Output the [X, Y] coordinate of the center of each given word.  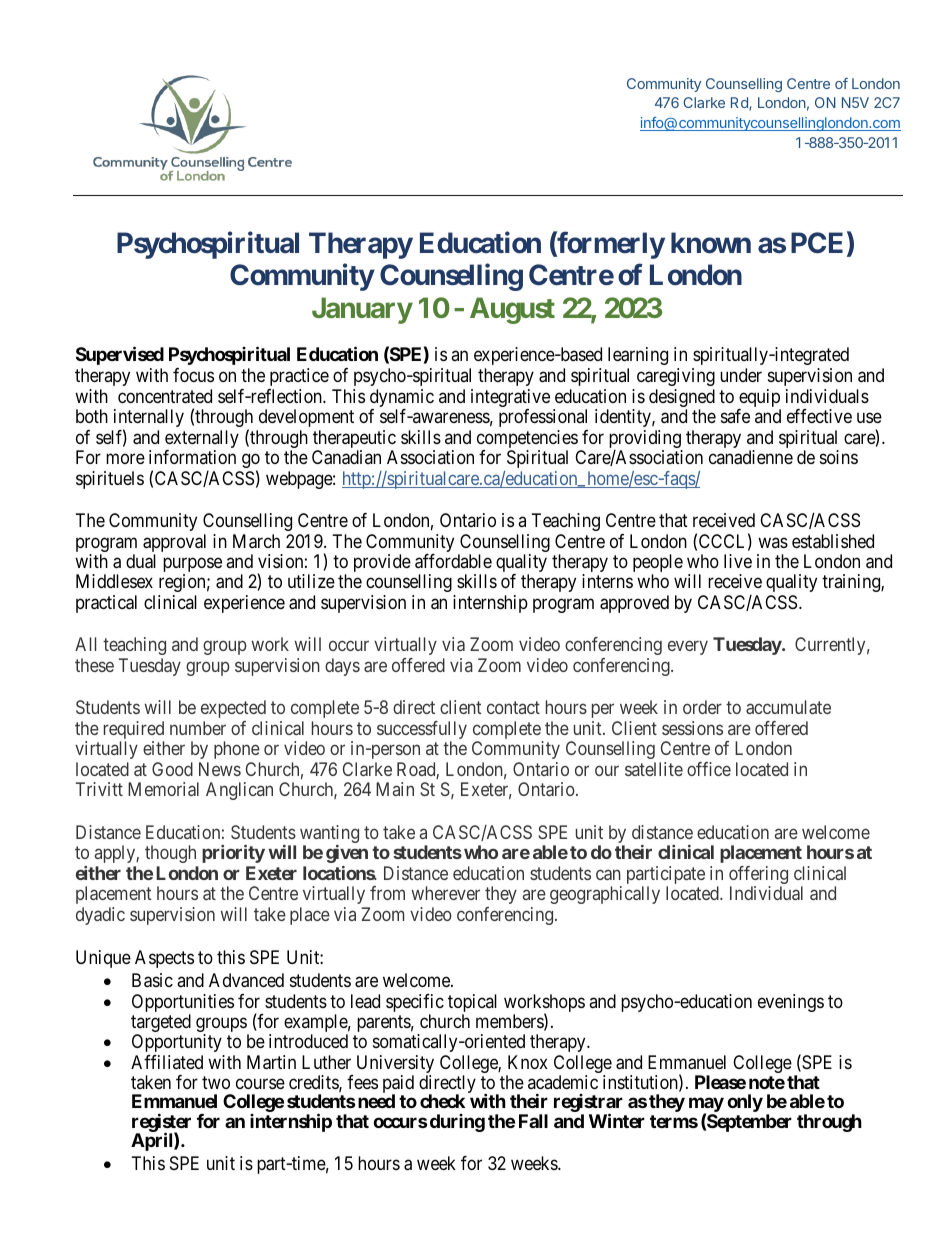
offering [758, 876]
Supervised [120, 356]
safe [735, 416]
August [512, 310]
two [216, 1082]
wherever [446, 893]
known [711, 243]
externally [202, 440]
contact [513, 707]
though [170, 854]
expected [233, 709]
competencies [527, 440]
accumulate [788, 707]
